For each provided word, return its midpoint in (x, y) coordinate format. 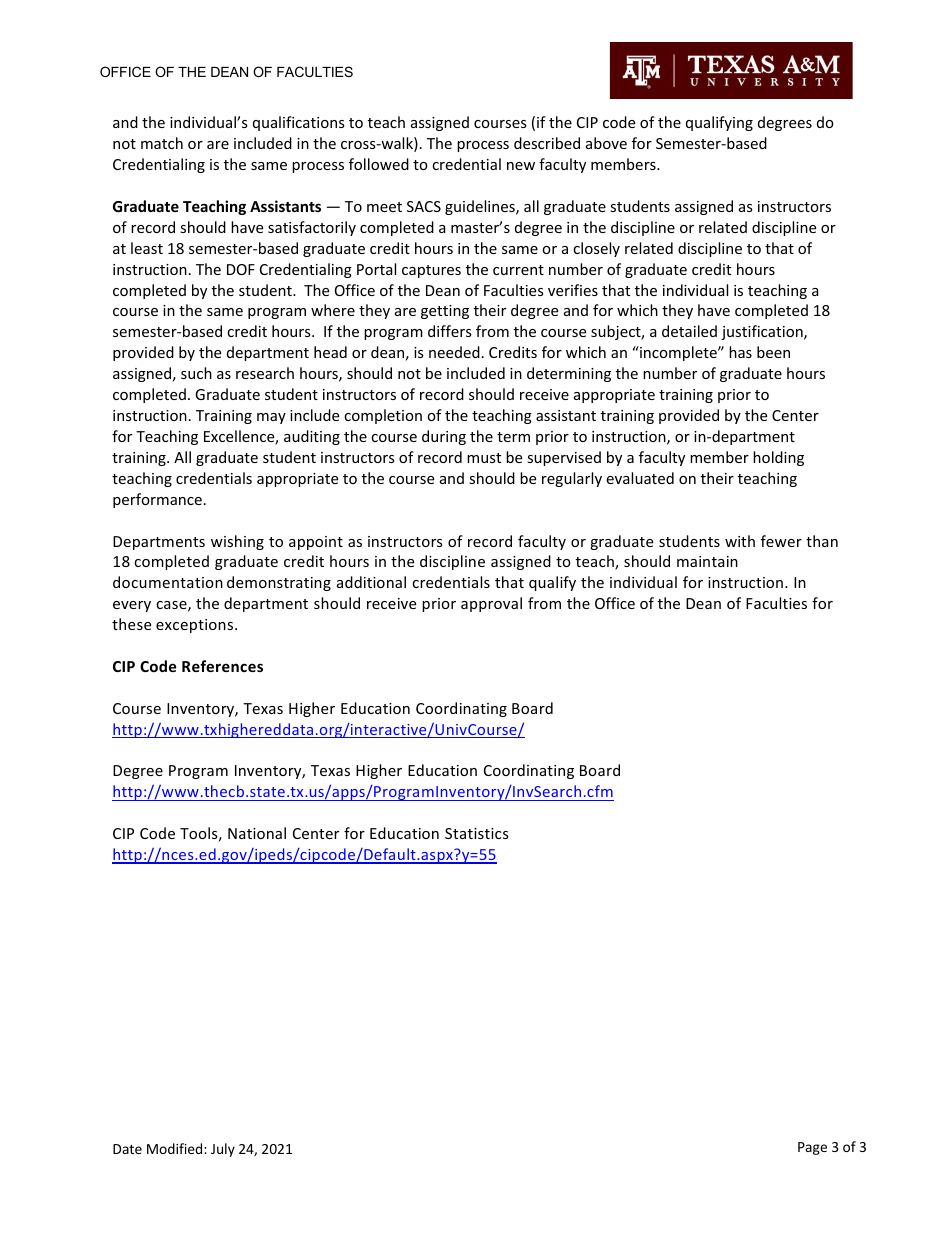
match (162, 143)
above (606, 143)
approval (491, 604)
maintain (707, 561)
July (223, 1150)
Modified (176, 1148)
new (521, 166)
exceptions (196, 626)
